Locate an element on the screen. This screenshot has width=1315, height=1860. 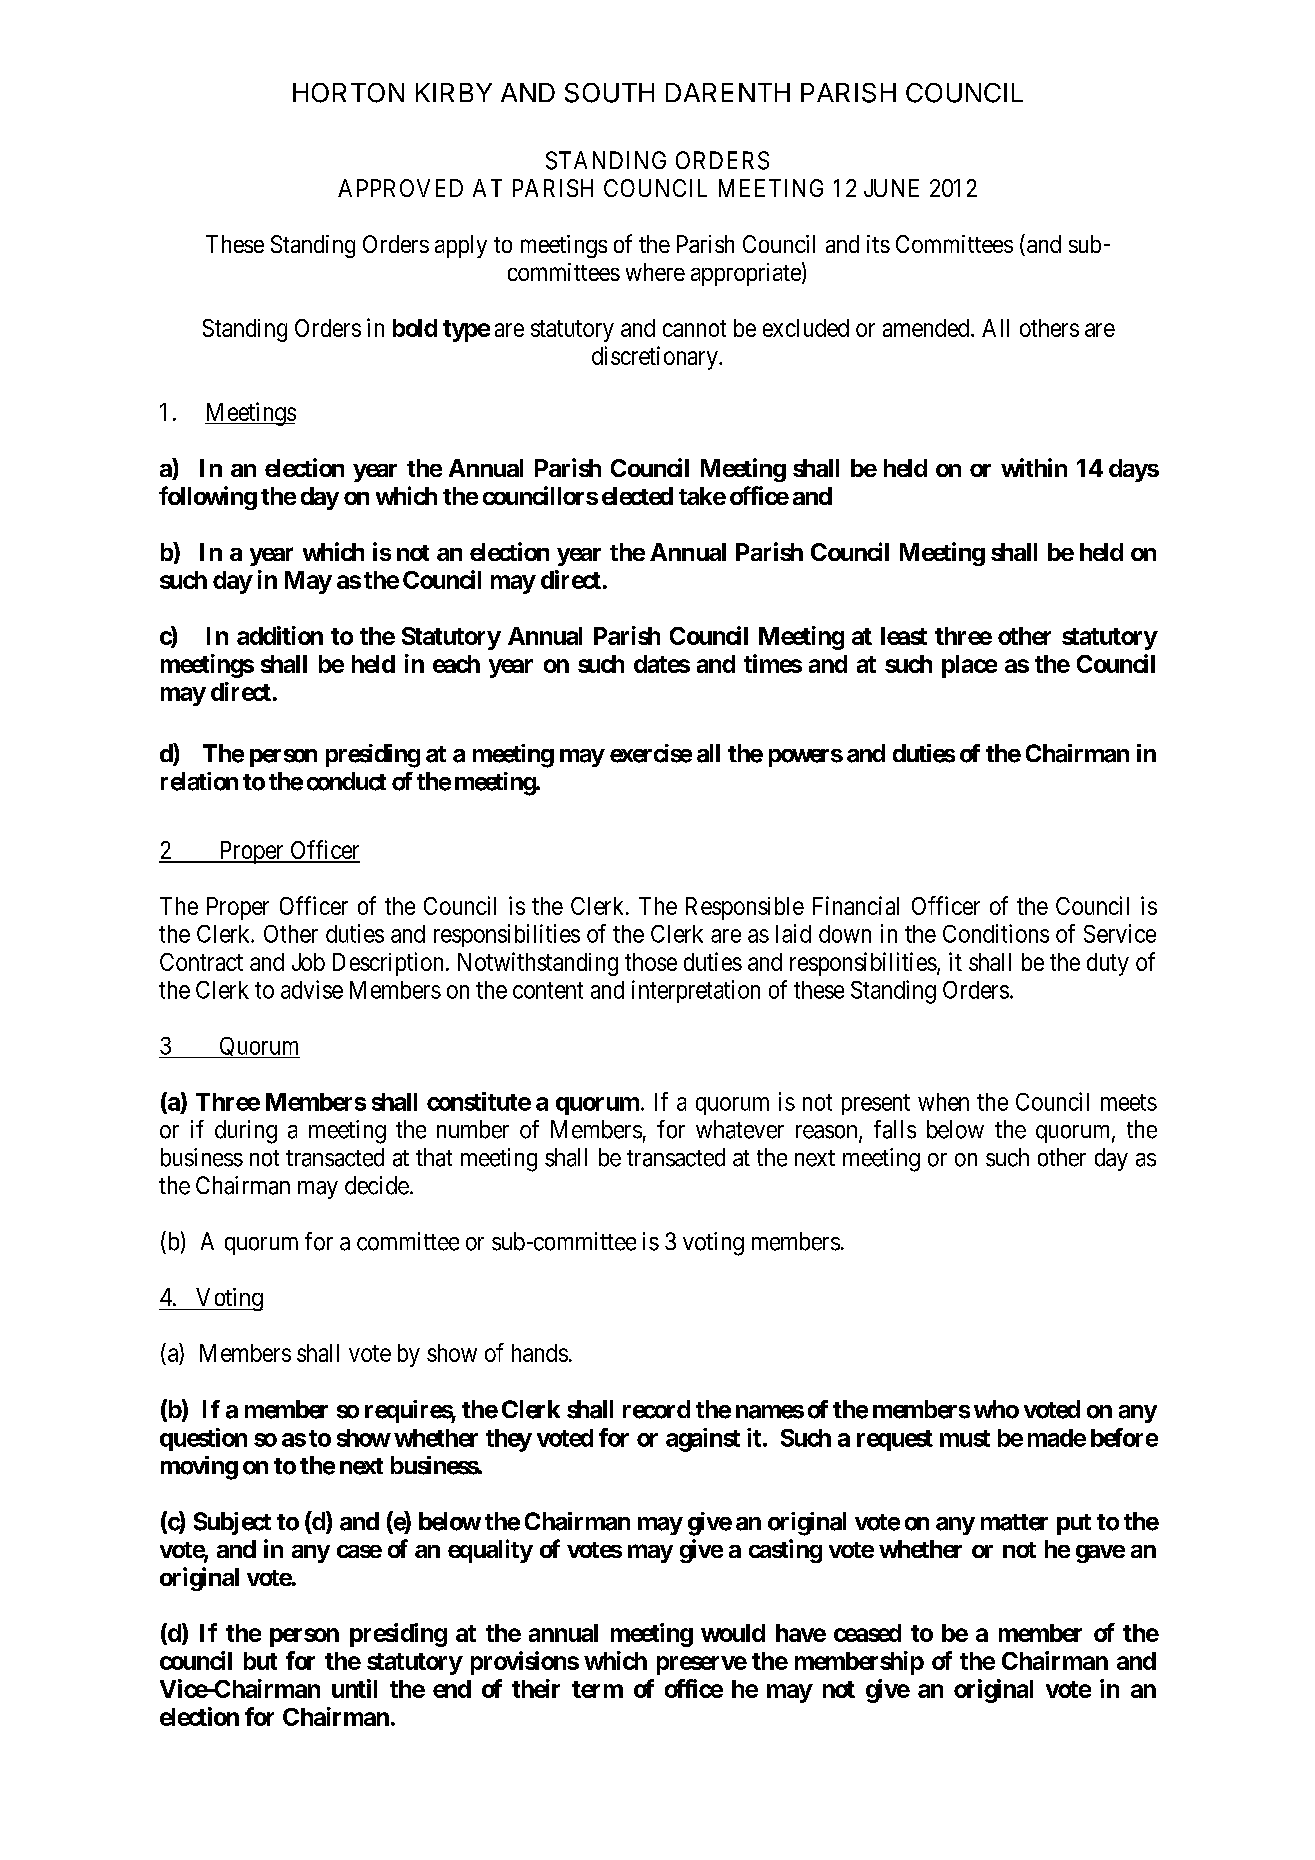
elected is located at coordinates (637, 496).
